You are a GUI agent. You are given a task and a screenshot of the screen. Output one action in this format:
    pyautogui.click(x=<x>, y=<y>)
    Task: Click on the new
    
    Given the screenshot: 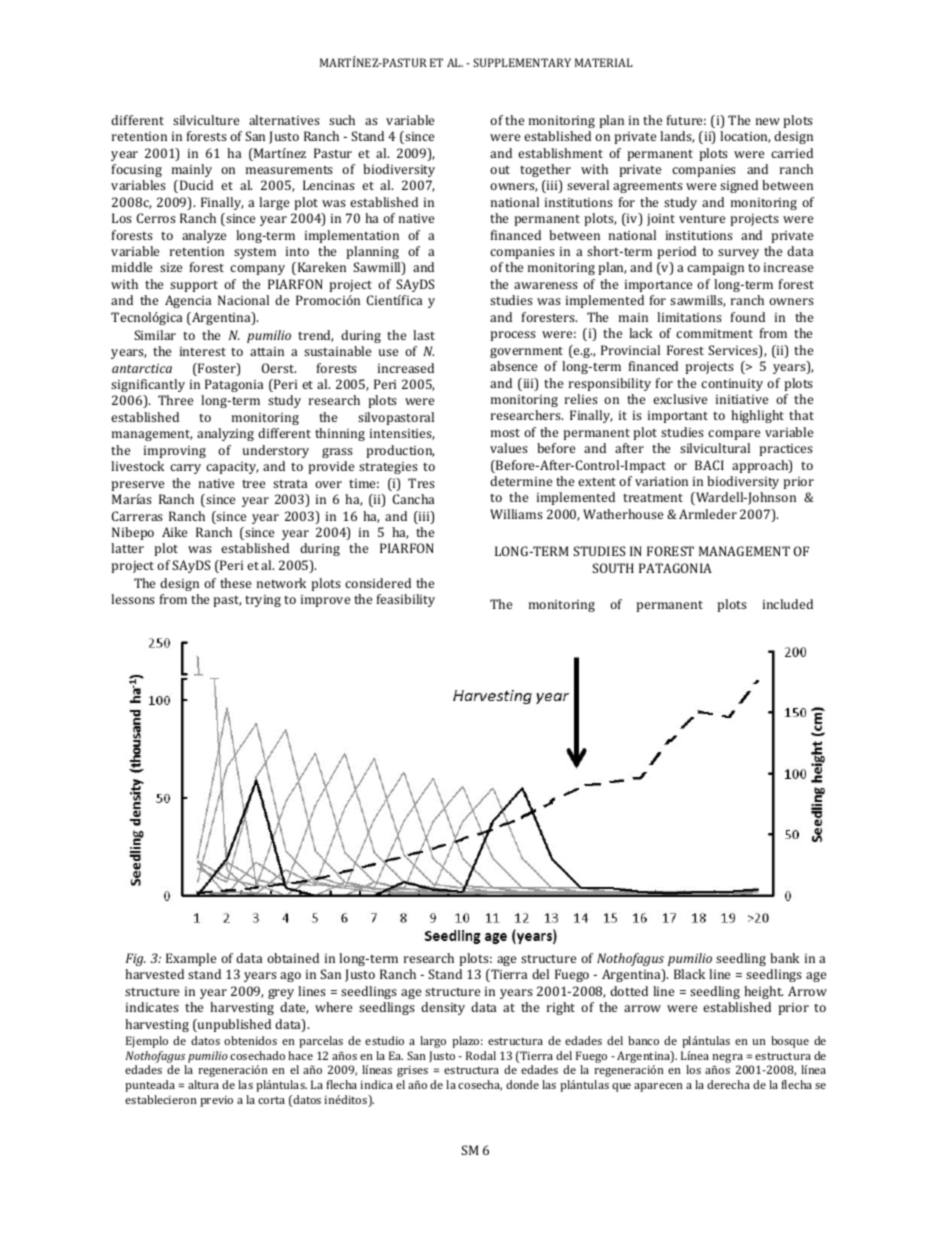 What is the action you would take?
    pyautogui.click(x=768, y=121)
